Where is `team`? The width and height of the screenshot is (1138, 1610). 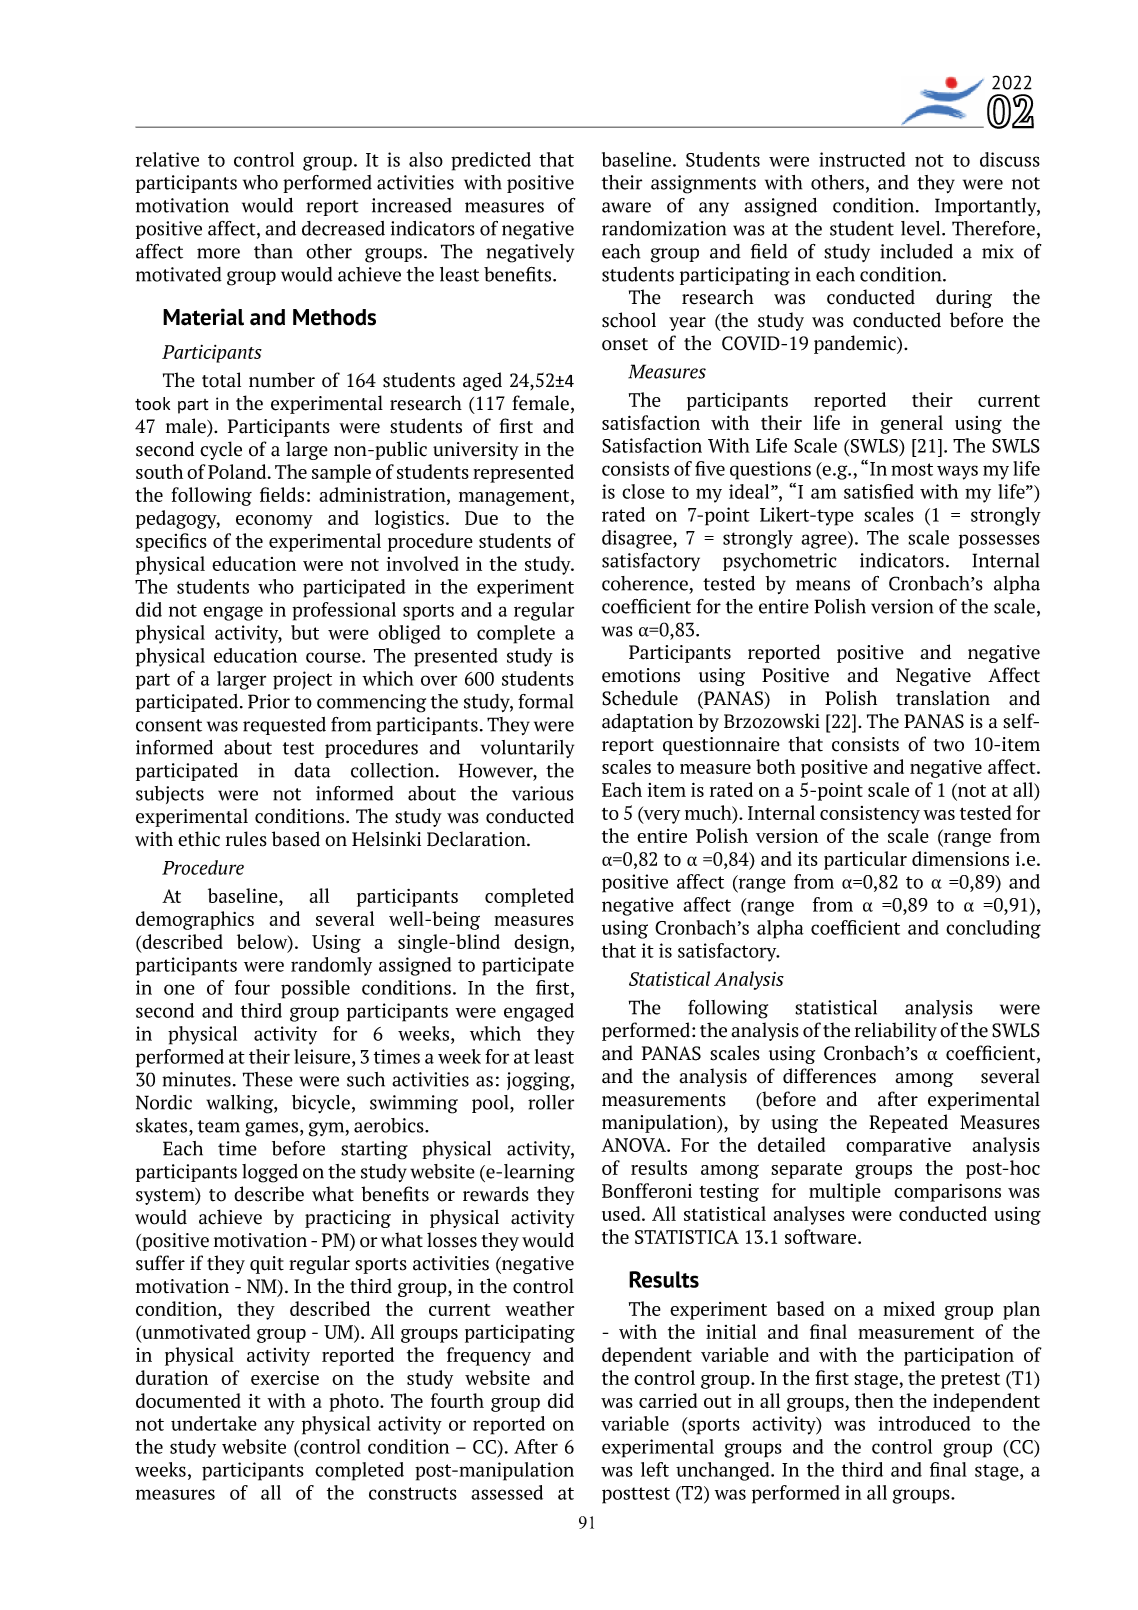
team is located at coordinates (219, 1126).
